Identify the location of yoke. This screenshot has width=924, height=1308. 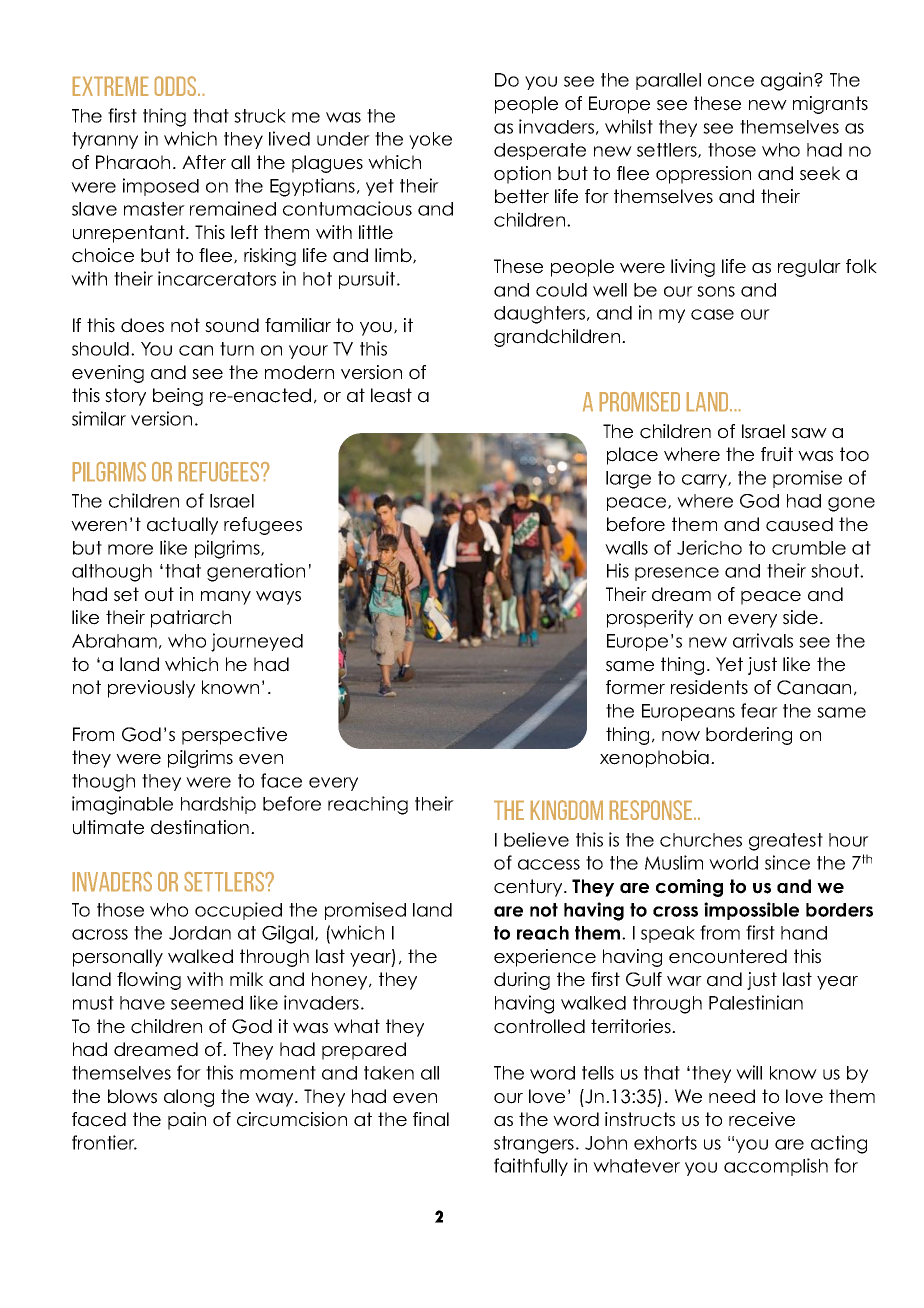
(430, 140).
